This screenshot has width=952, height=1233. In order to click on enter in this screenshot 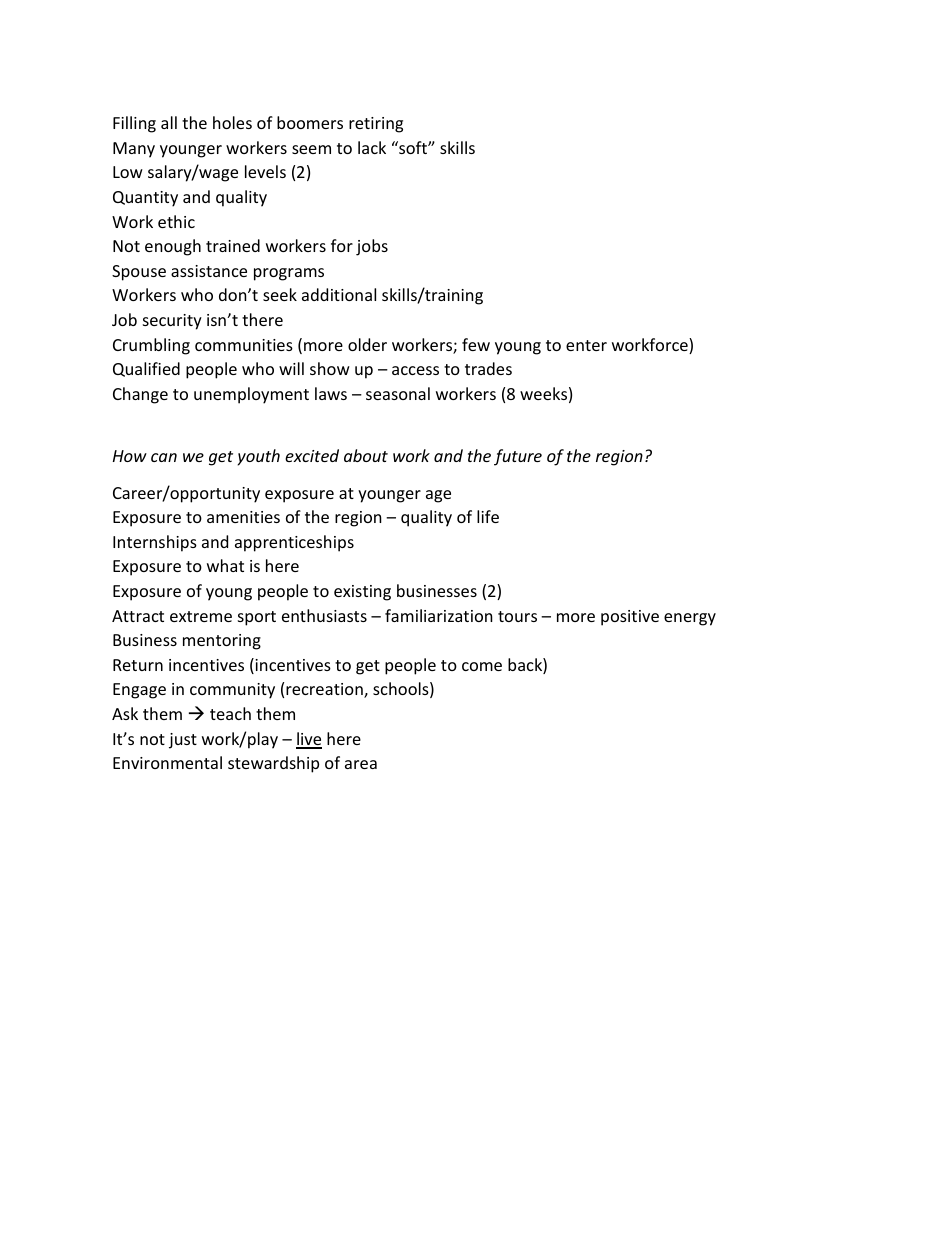, I will do `click(586, 345)`.
